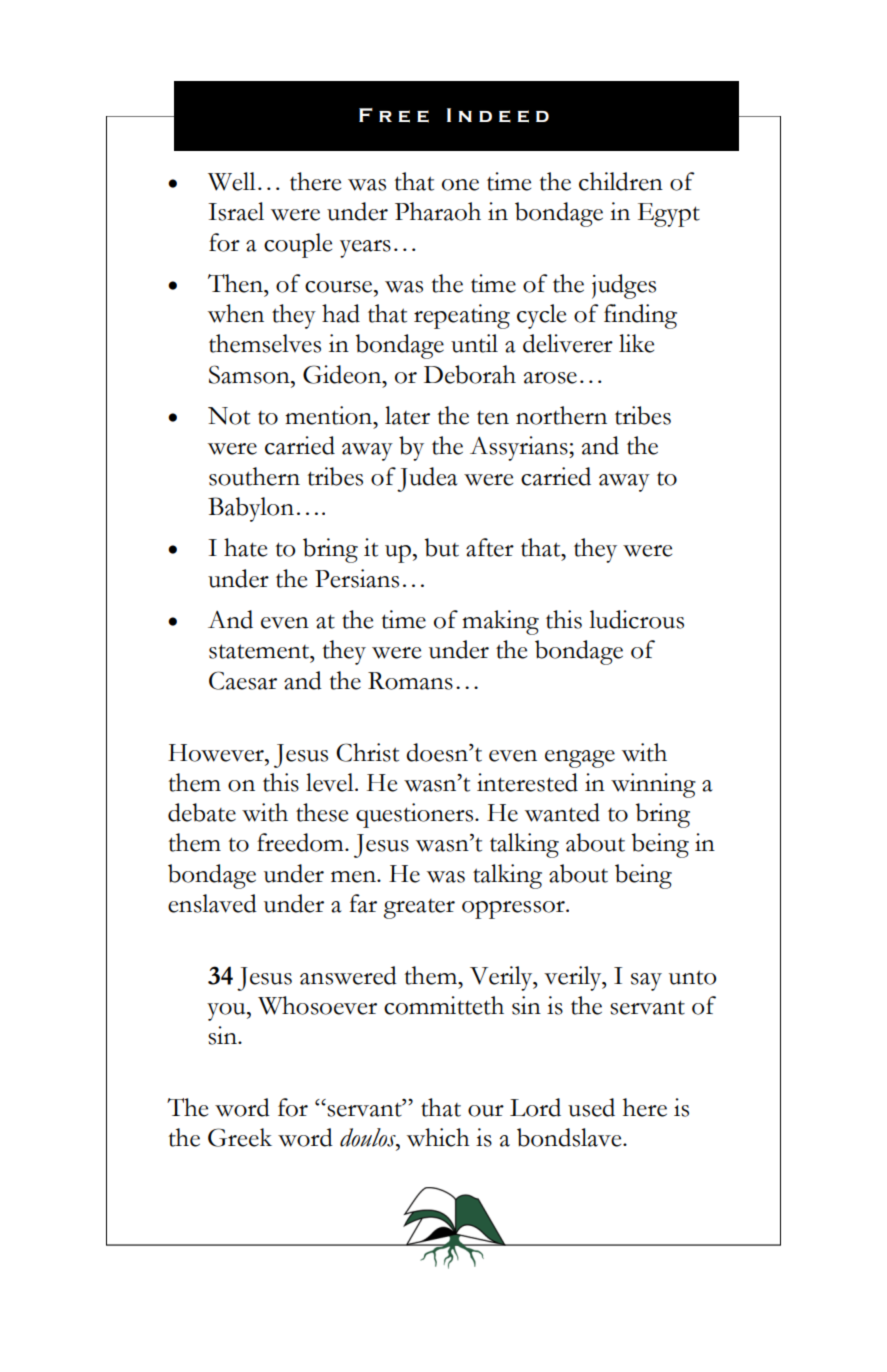 The width and height of the image is (887, 1372). I want to click on greater, so click(419, 909).
